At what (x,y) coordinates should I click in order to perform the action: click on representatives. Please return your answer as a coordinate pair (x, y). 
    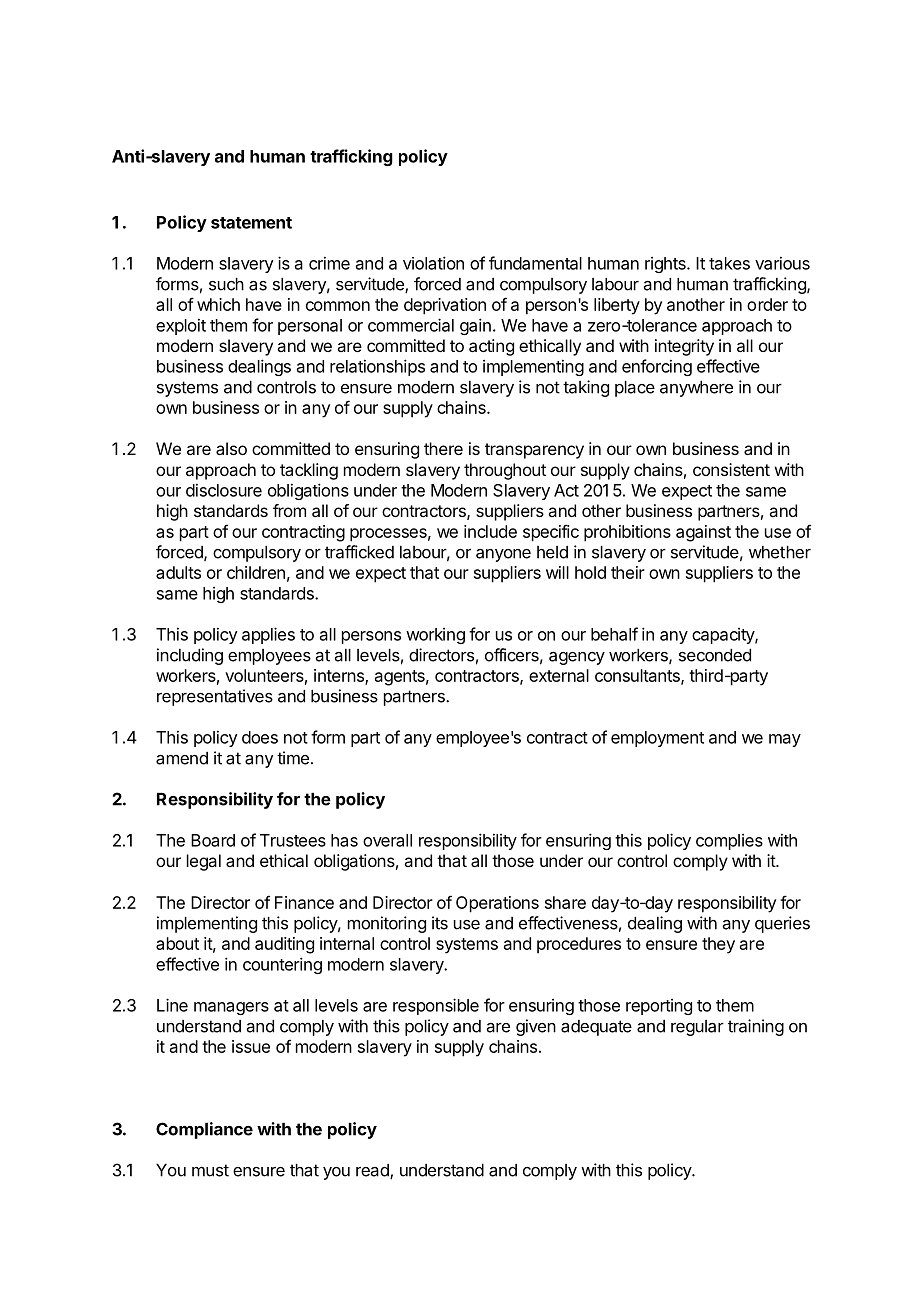
    Looking at the image, I should click on (215, 697).
